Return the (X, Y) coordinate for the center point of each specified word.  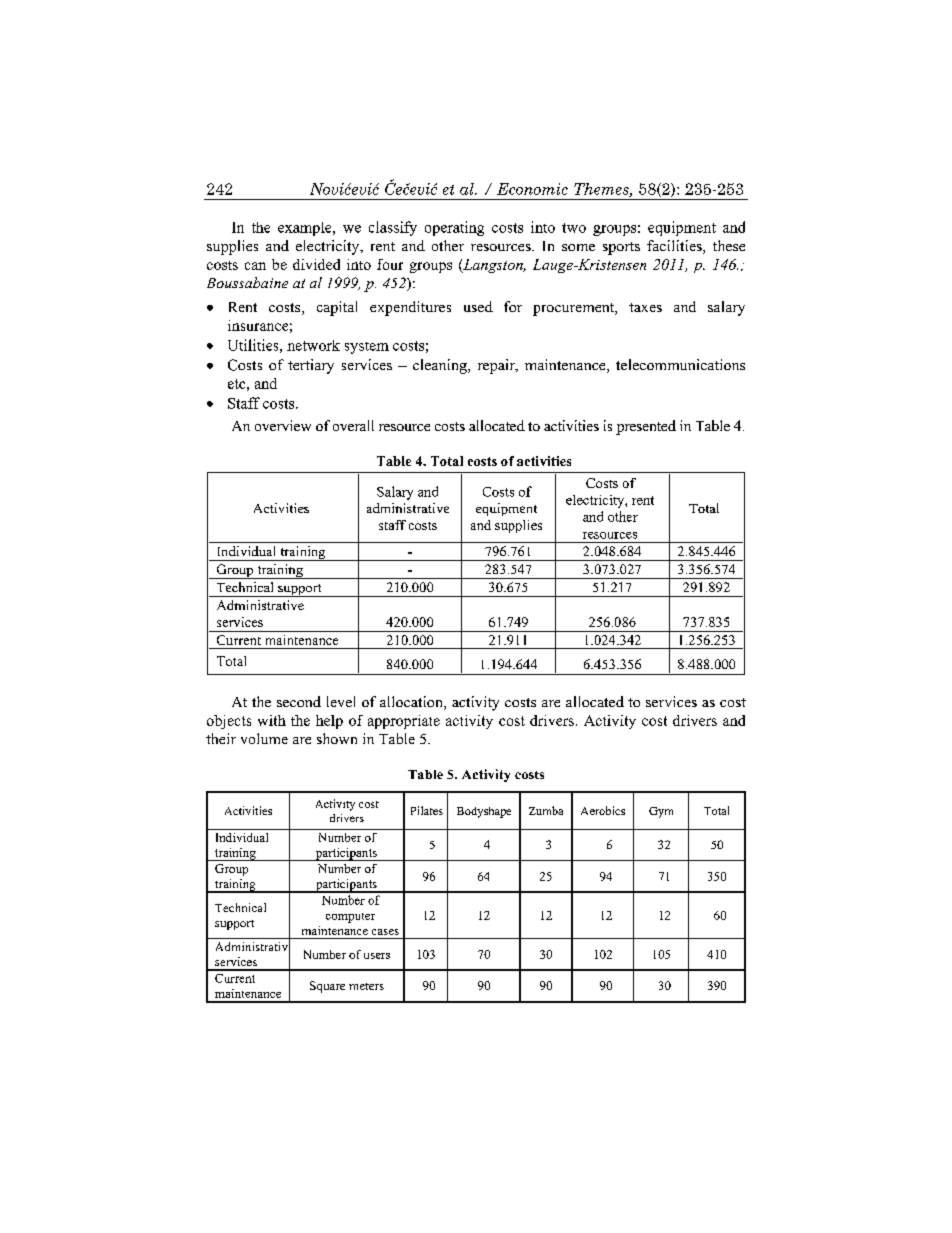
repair (497, 366)
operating (454, 228)
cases (385, 932)
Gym (661, 812)
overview (283, 425)
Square (327, 987)
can (255, 266)
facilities (675, 247)
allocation (412, 703)
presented (646, 427)
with (272, 720)
